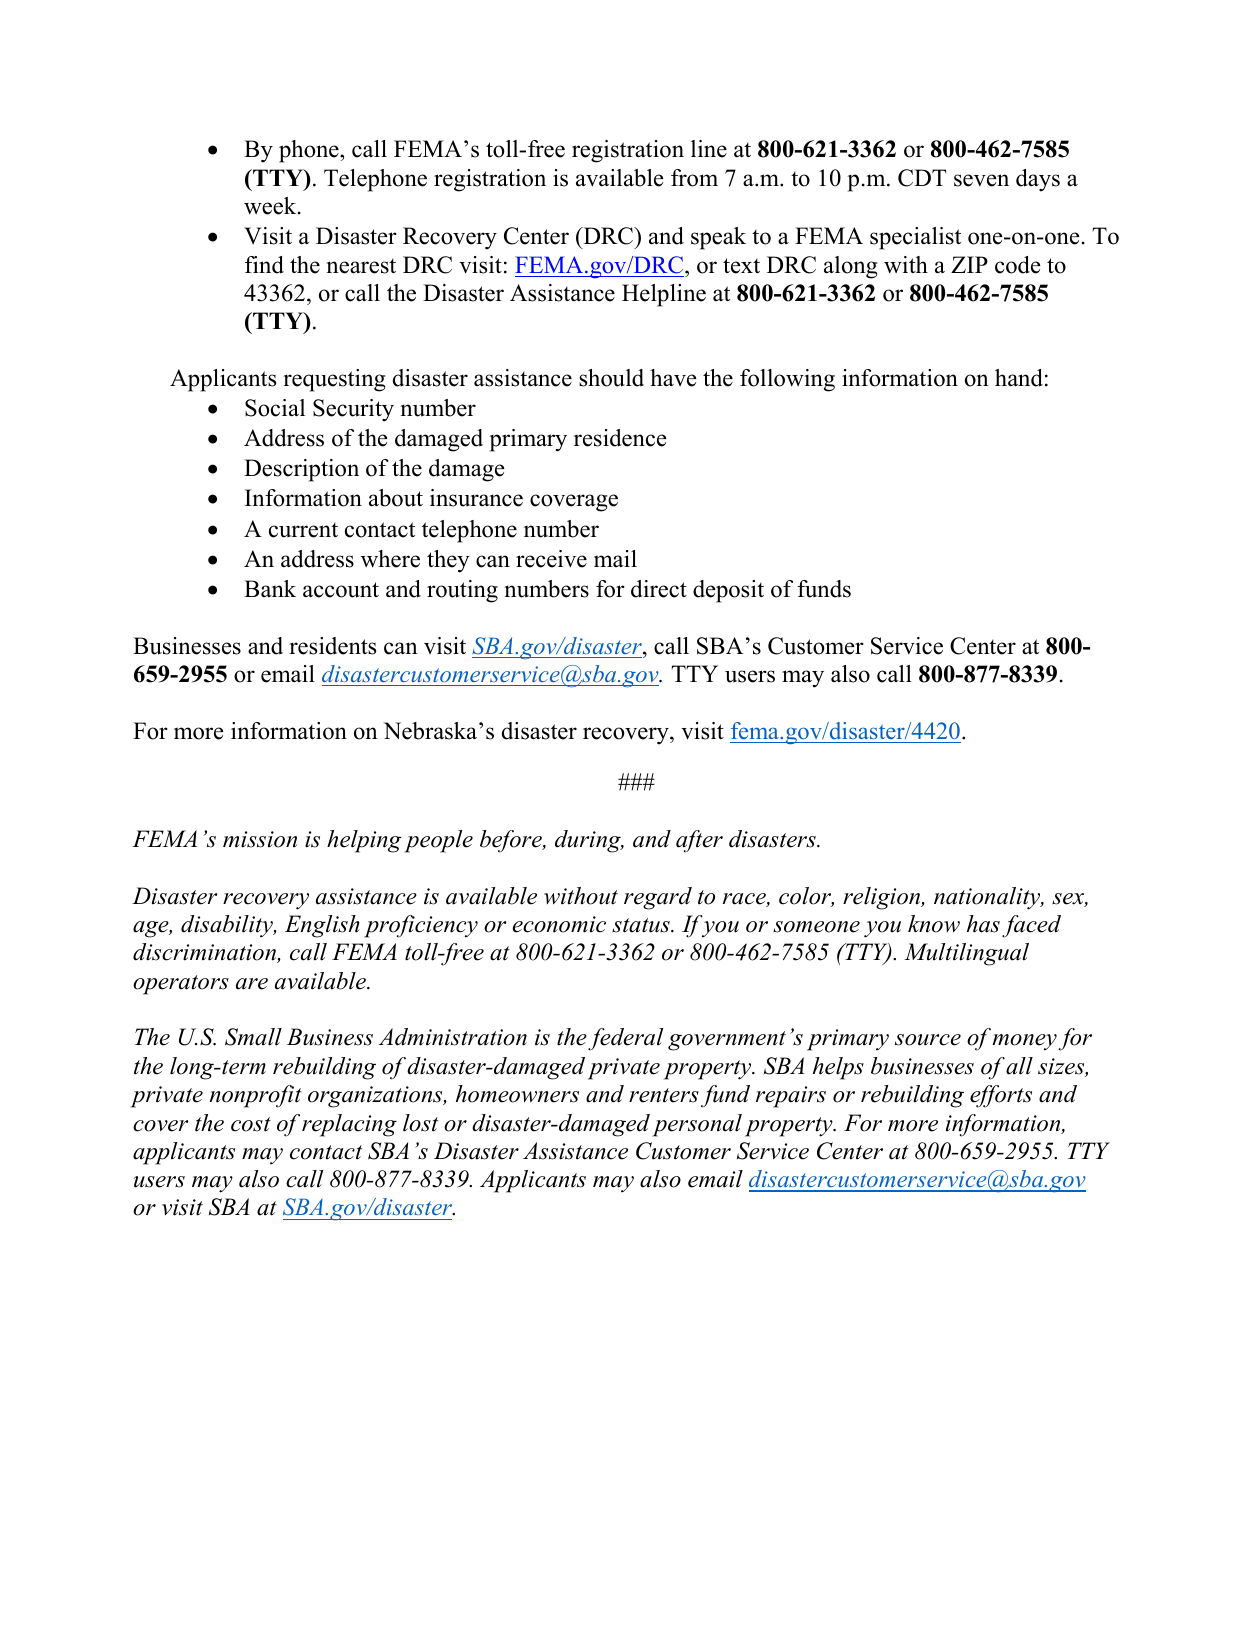  Describe the element at coordinates (589, 841) in the screenshot. I see `during` at that location.
